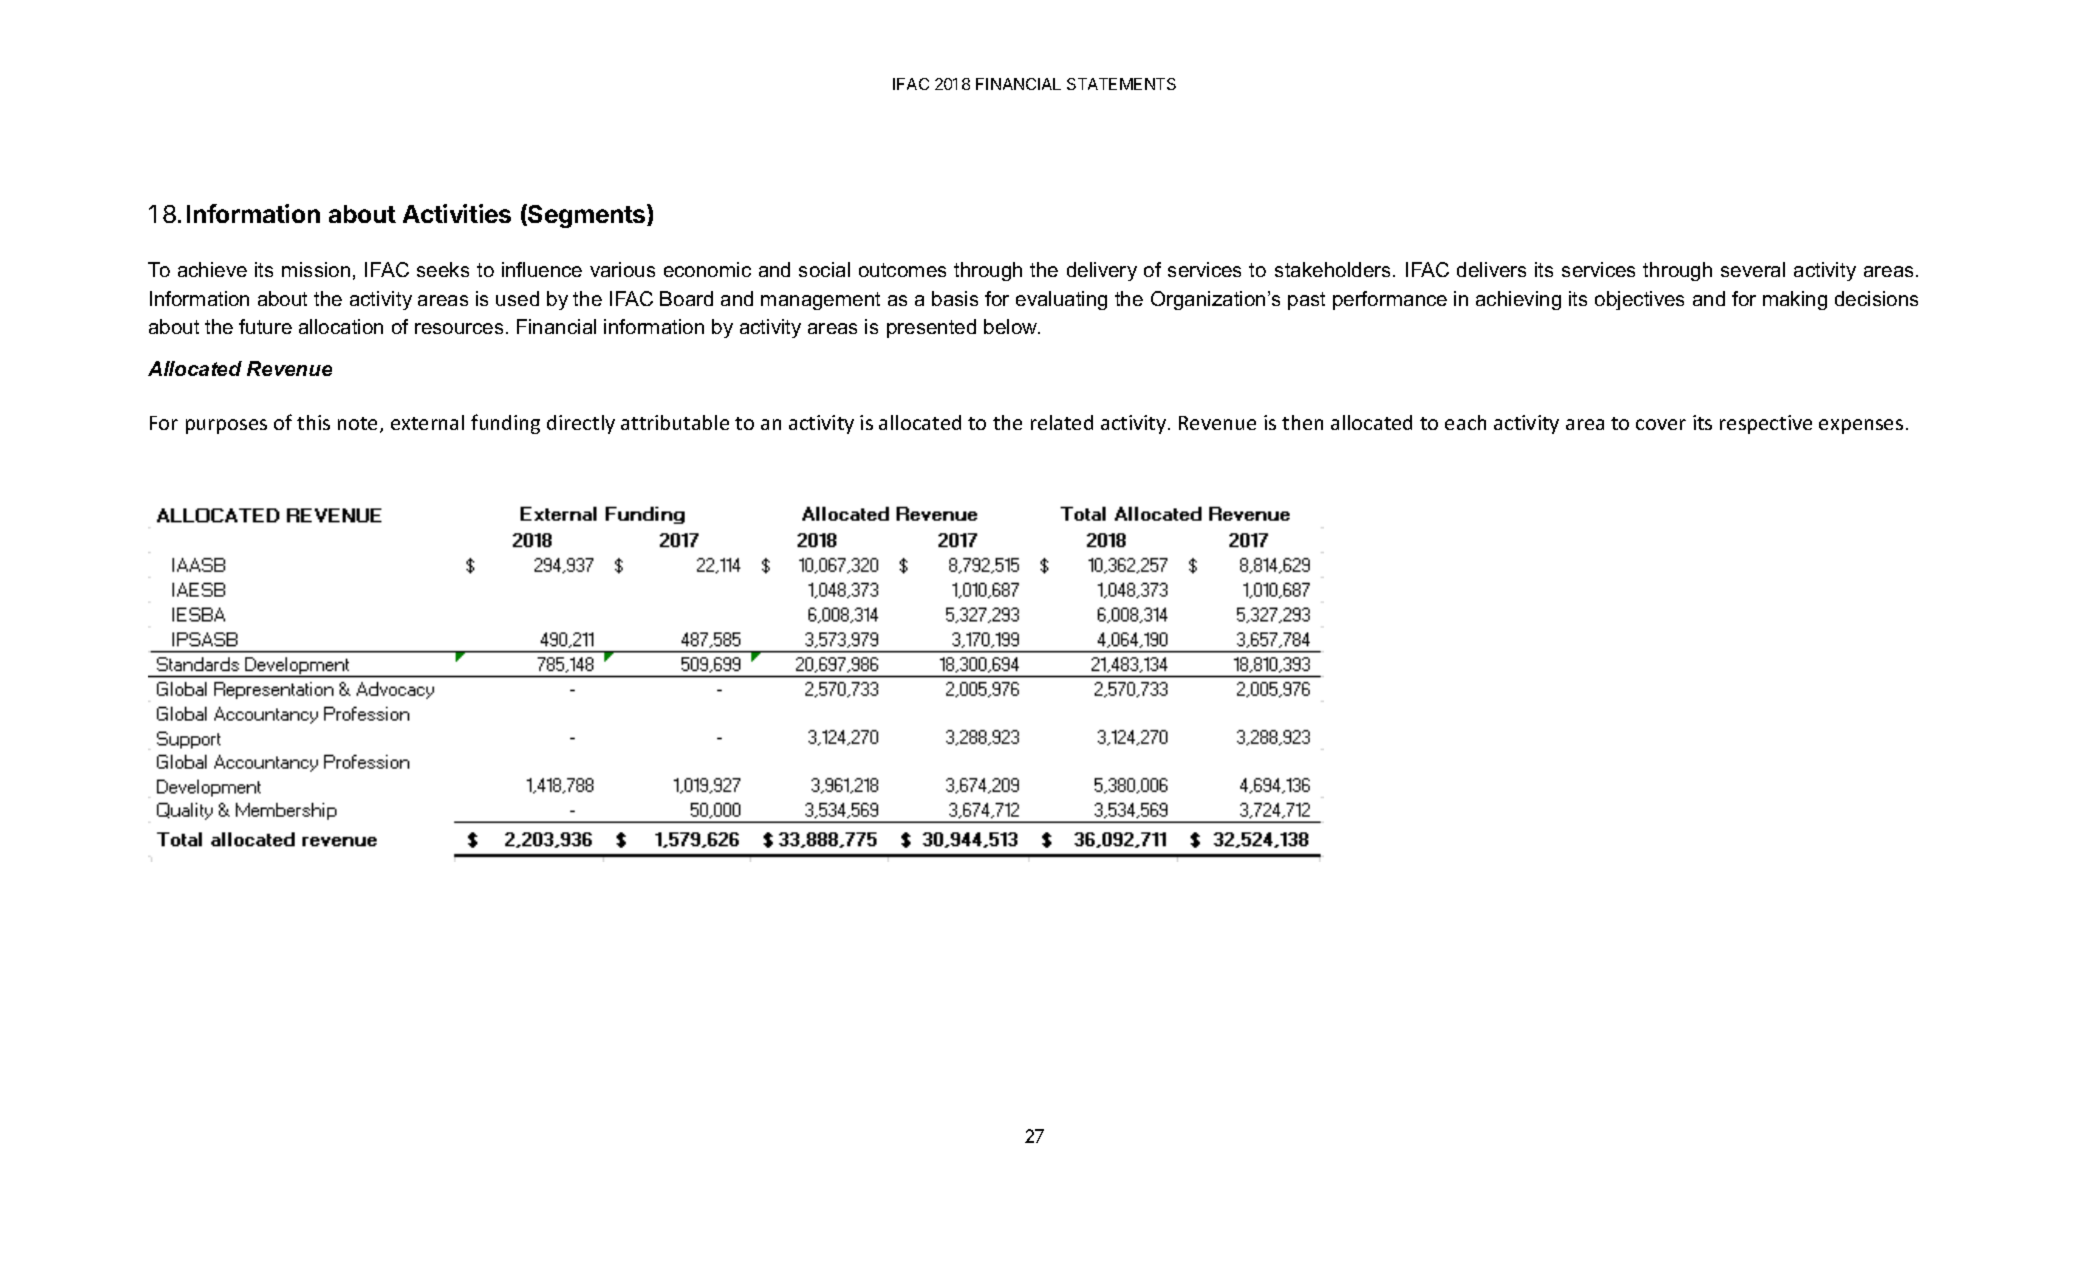  Describe the element at coordinates (1121, 84) in the page. I see `STATEMENTS` at that location.
